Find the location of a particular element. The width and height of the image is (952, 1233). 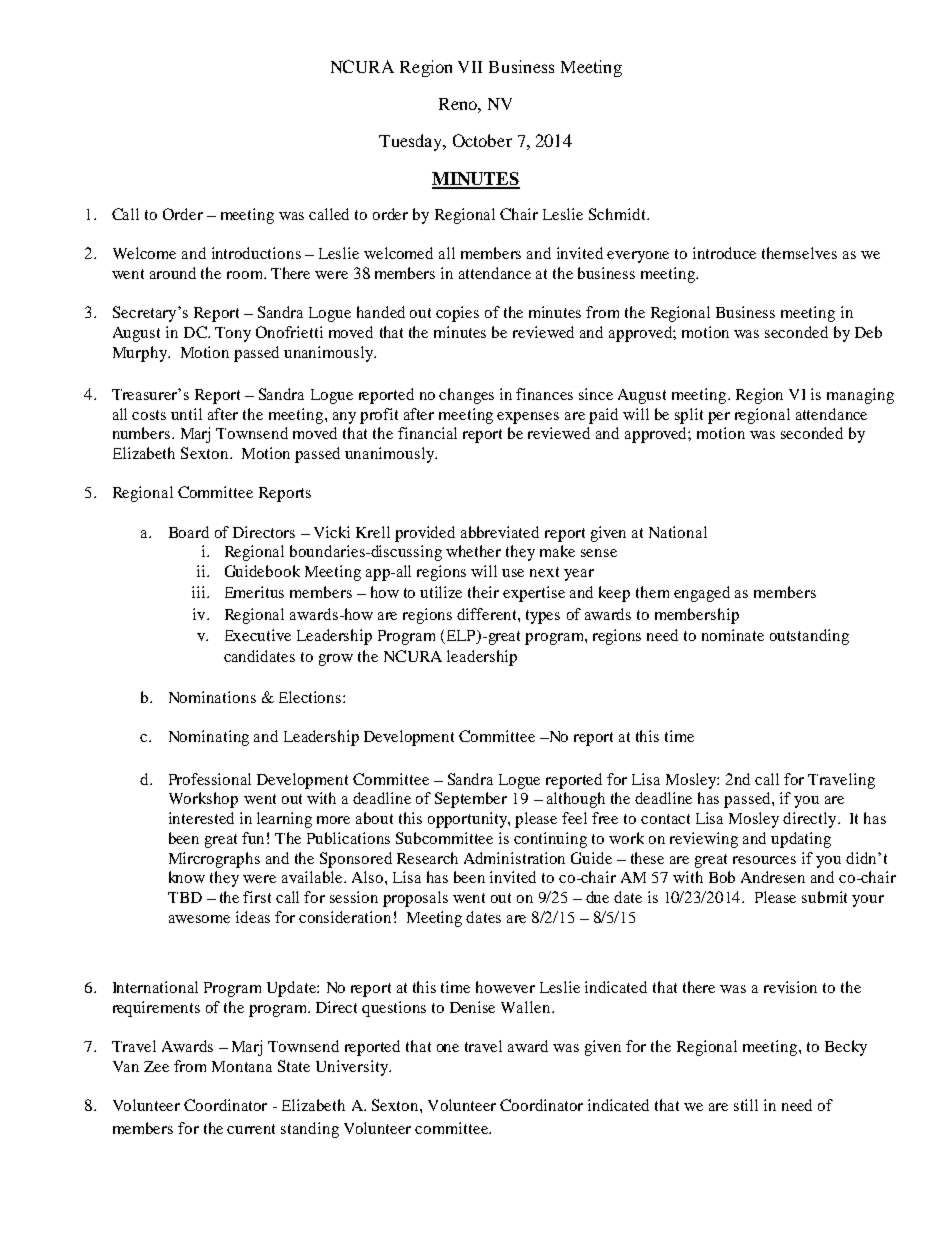

managing is located at coordinates (860, 396).
